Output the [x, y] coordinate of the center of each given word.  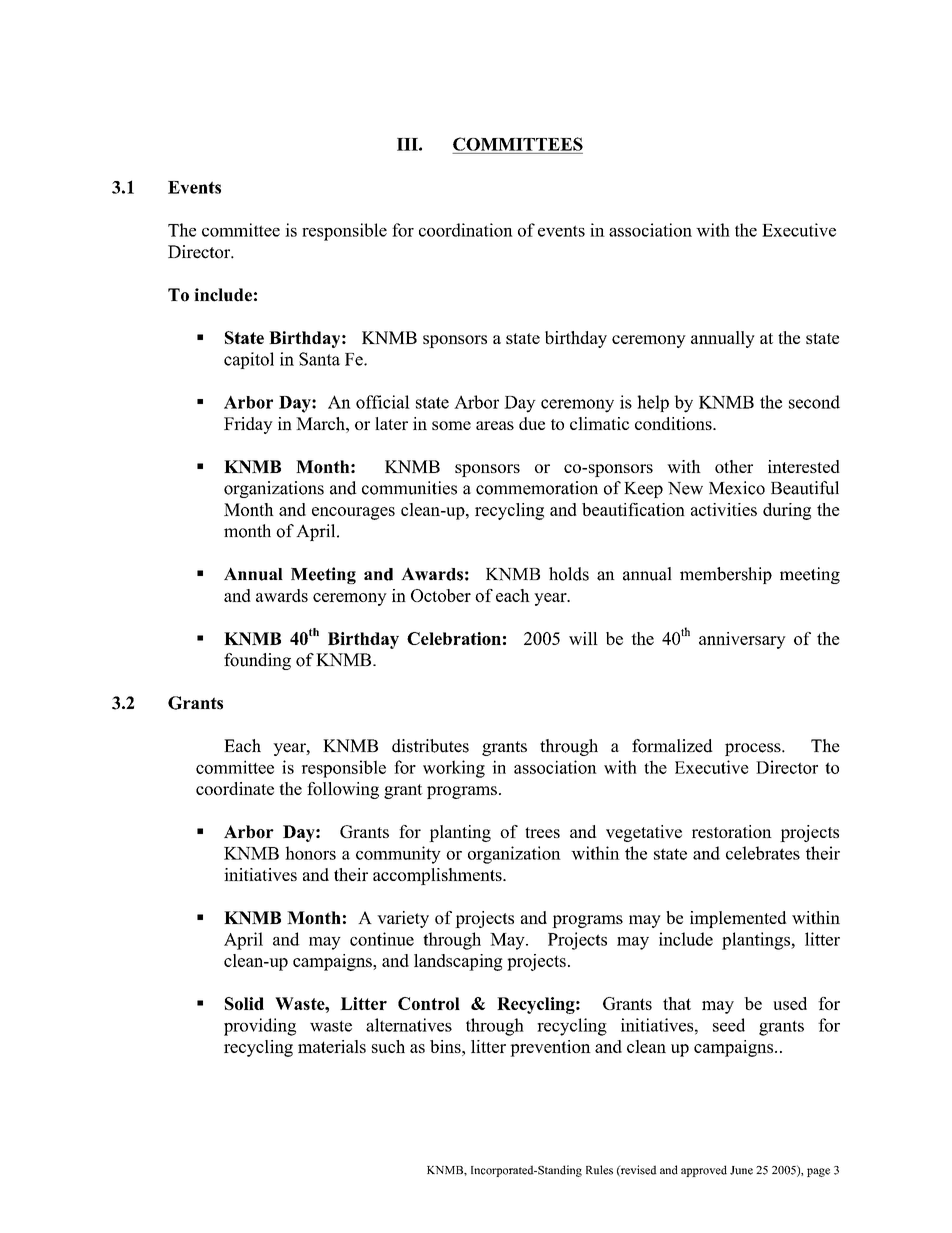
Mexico [737, 488]
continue [382, 939]
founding [257, 661]
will [583, 638]
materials [332, 1046]
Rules [599, 1170]
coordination [466, 230]
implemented [738, 919]
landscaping [458, 962]
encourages [353, 513]
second [814, 402]
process [754, 749]
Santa [319, 359]
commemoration [537, 488]
